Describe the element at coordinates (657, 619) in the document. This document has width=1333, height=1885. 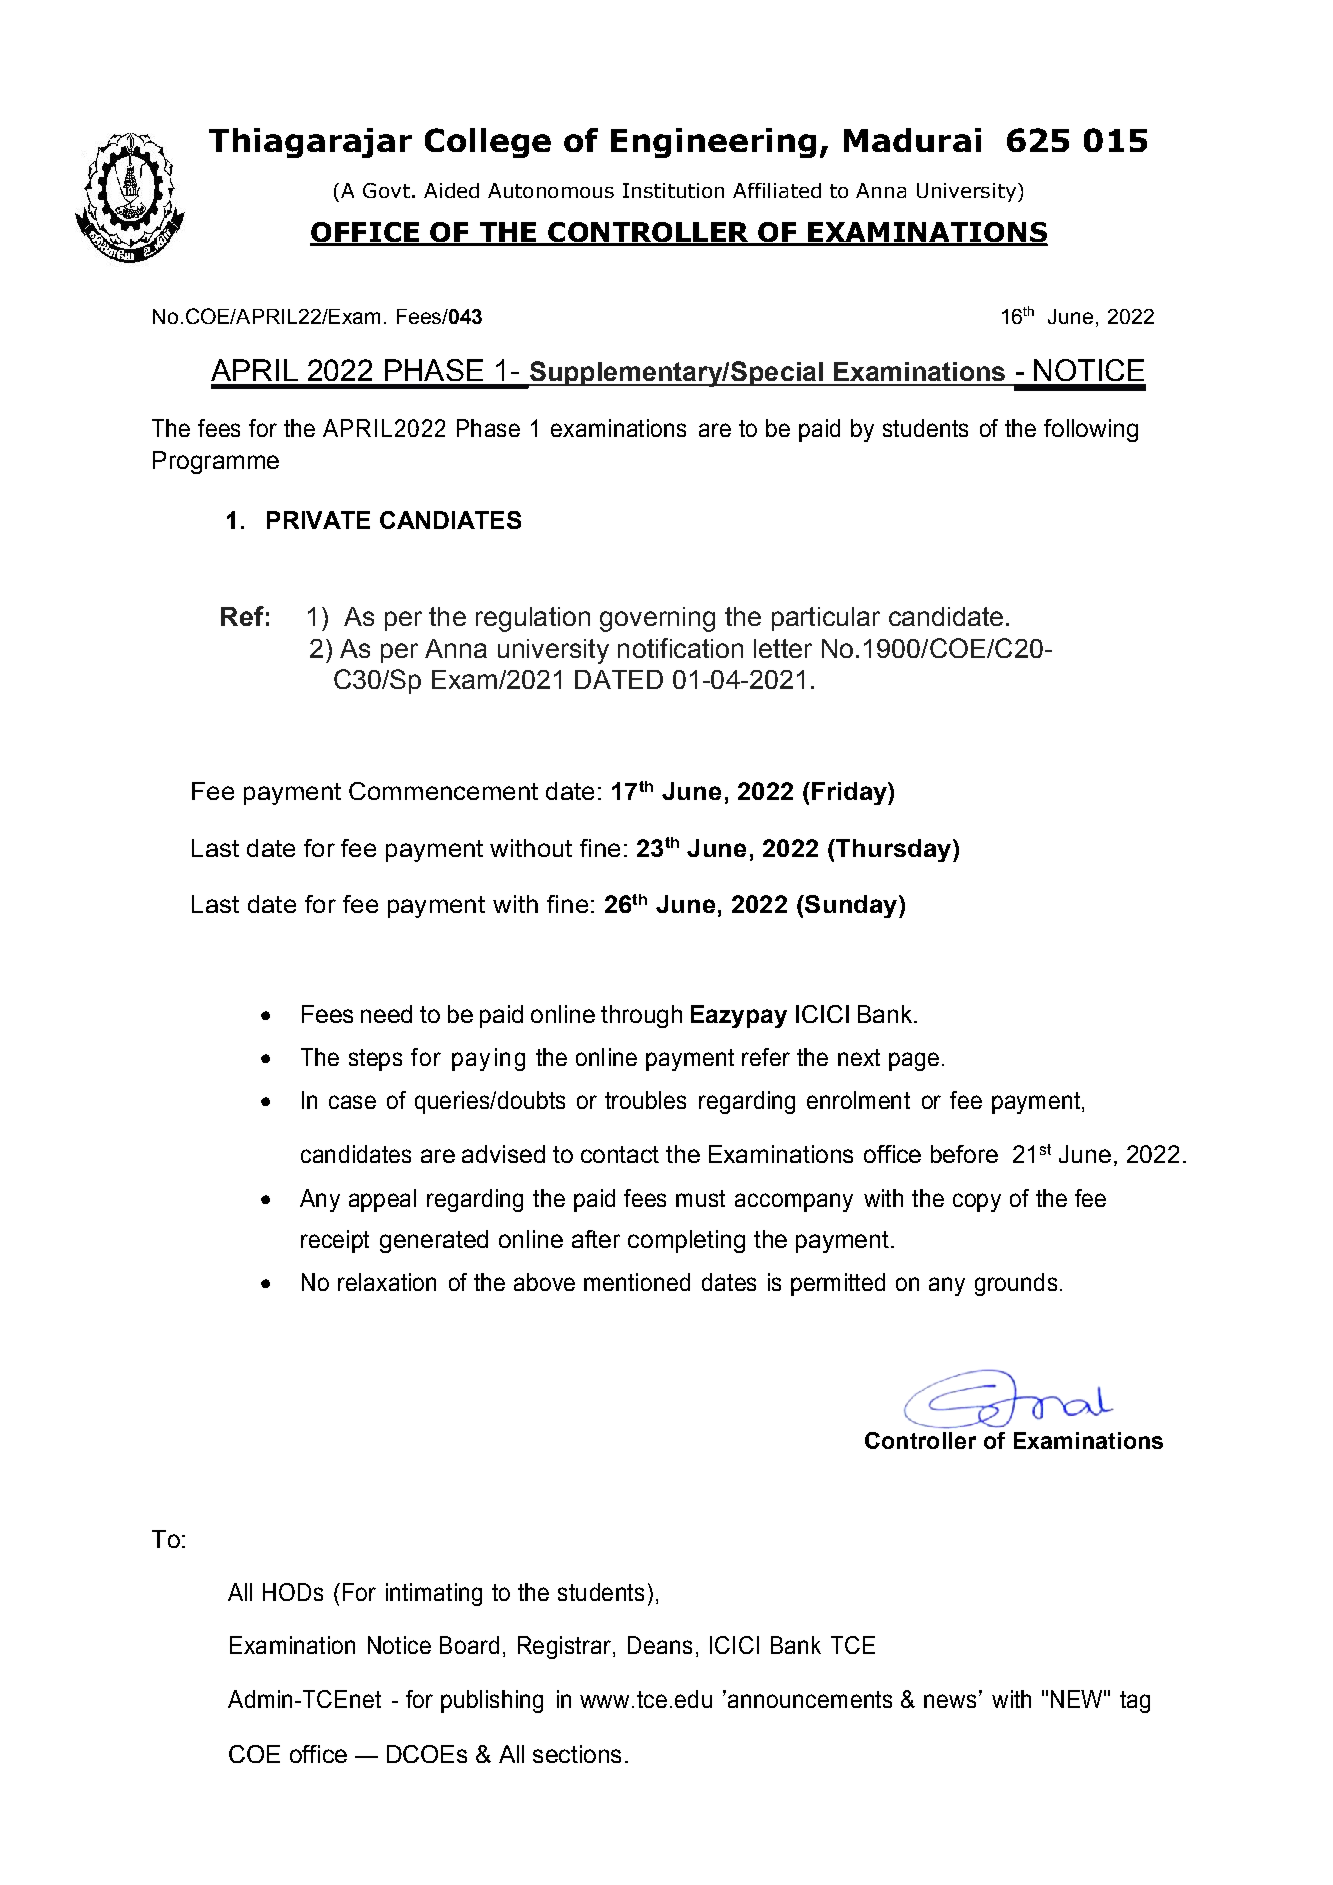
I see `governing` at that location.
